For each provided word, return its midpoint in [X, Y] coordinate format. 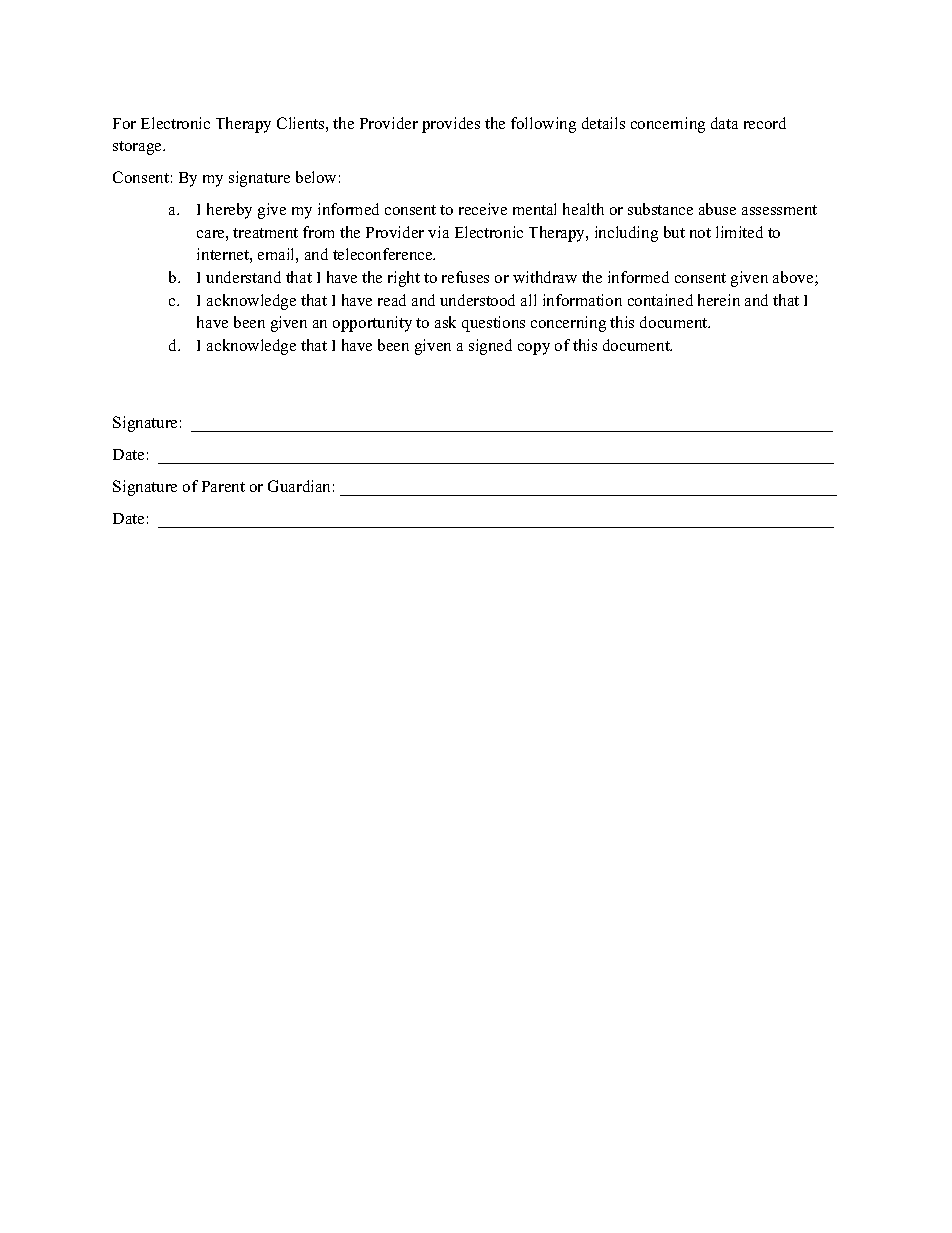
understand [243, 277]
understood [477, 300]
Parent [223, 486]
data [724, 123]
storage [138, 148]
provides [451, 125]
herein [719, 300]
